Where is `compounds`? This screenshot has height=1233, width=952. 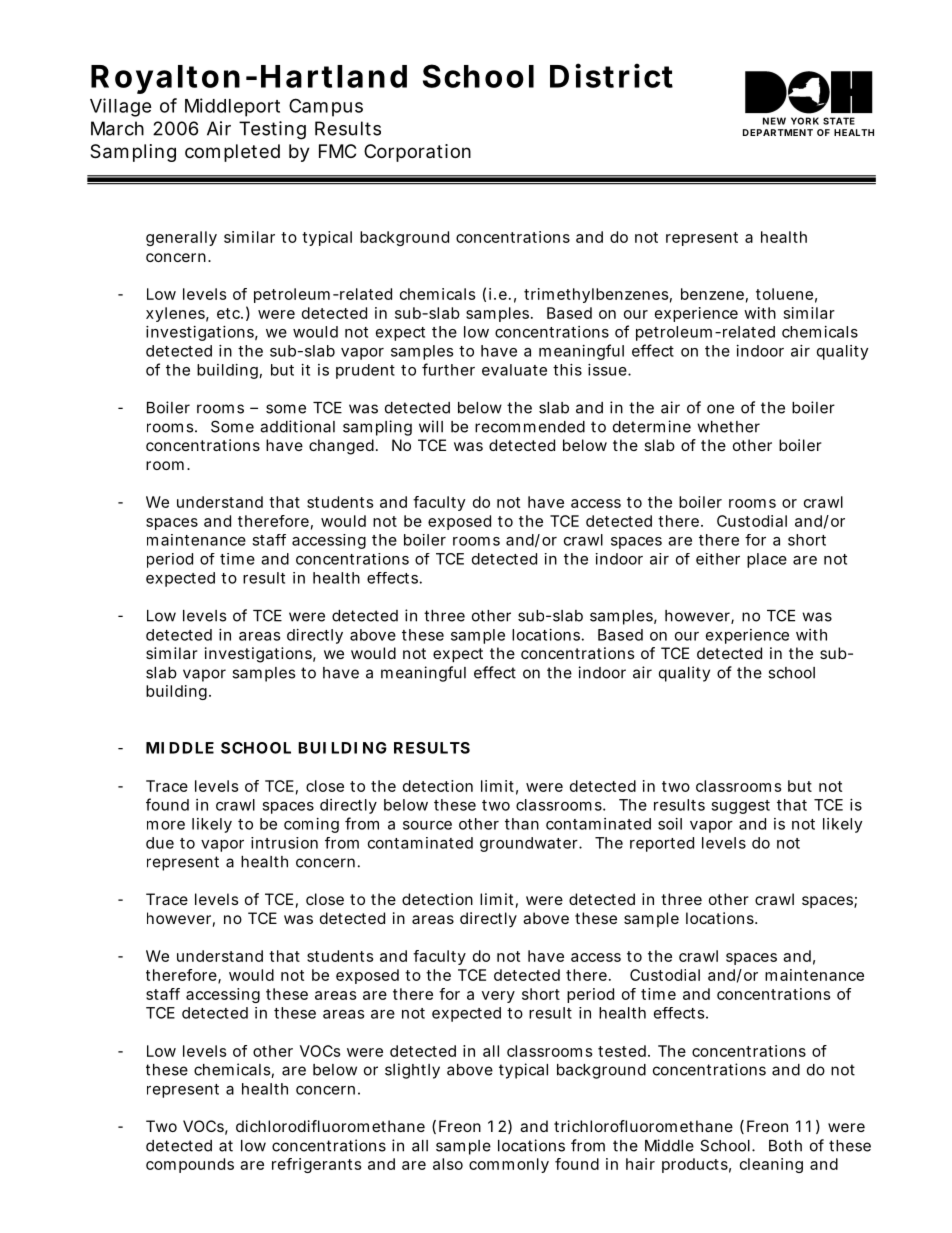
compounds is located at coordinates (190, 1165).
